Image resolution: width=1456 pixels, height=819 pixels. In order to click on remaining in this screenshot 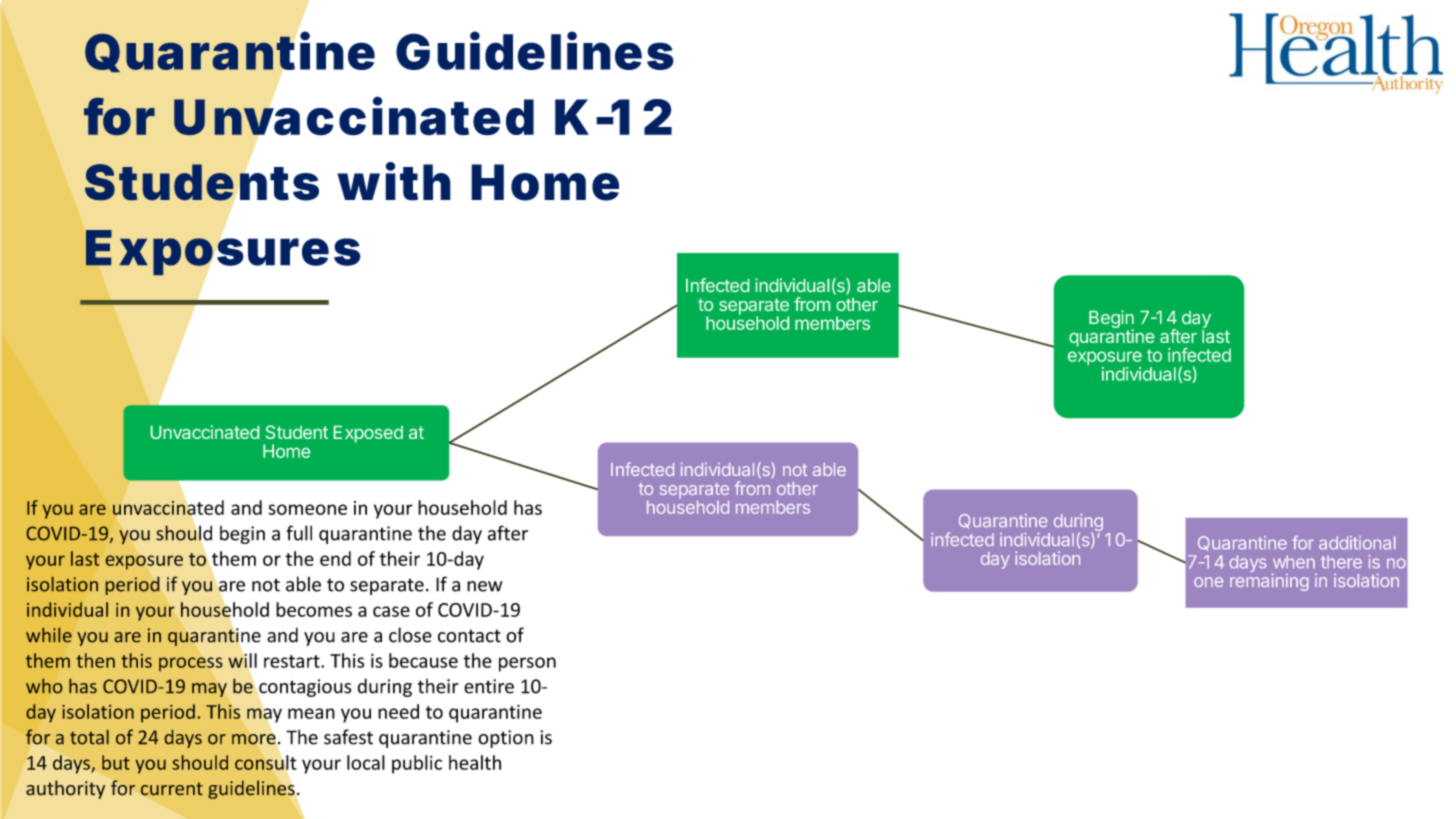, I will do `click(1269, 582)`.
